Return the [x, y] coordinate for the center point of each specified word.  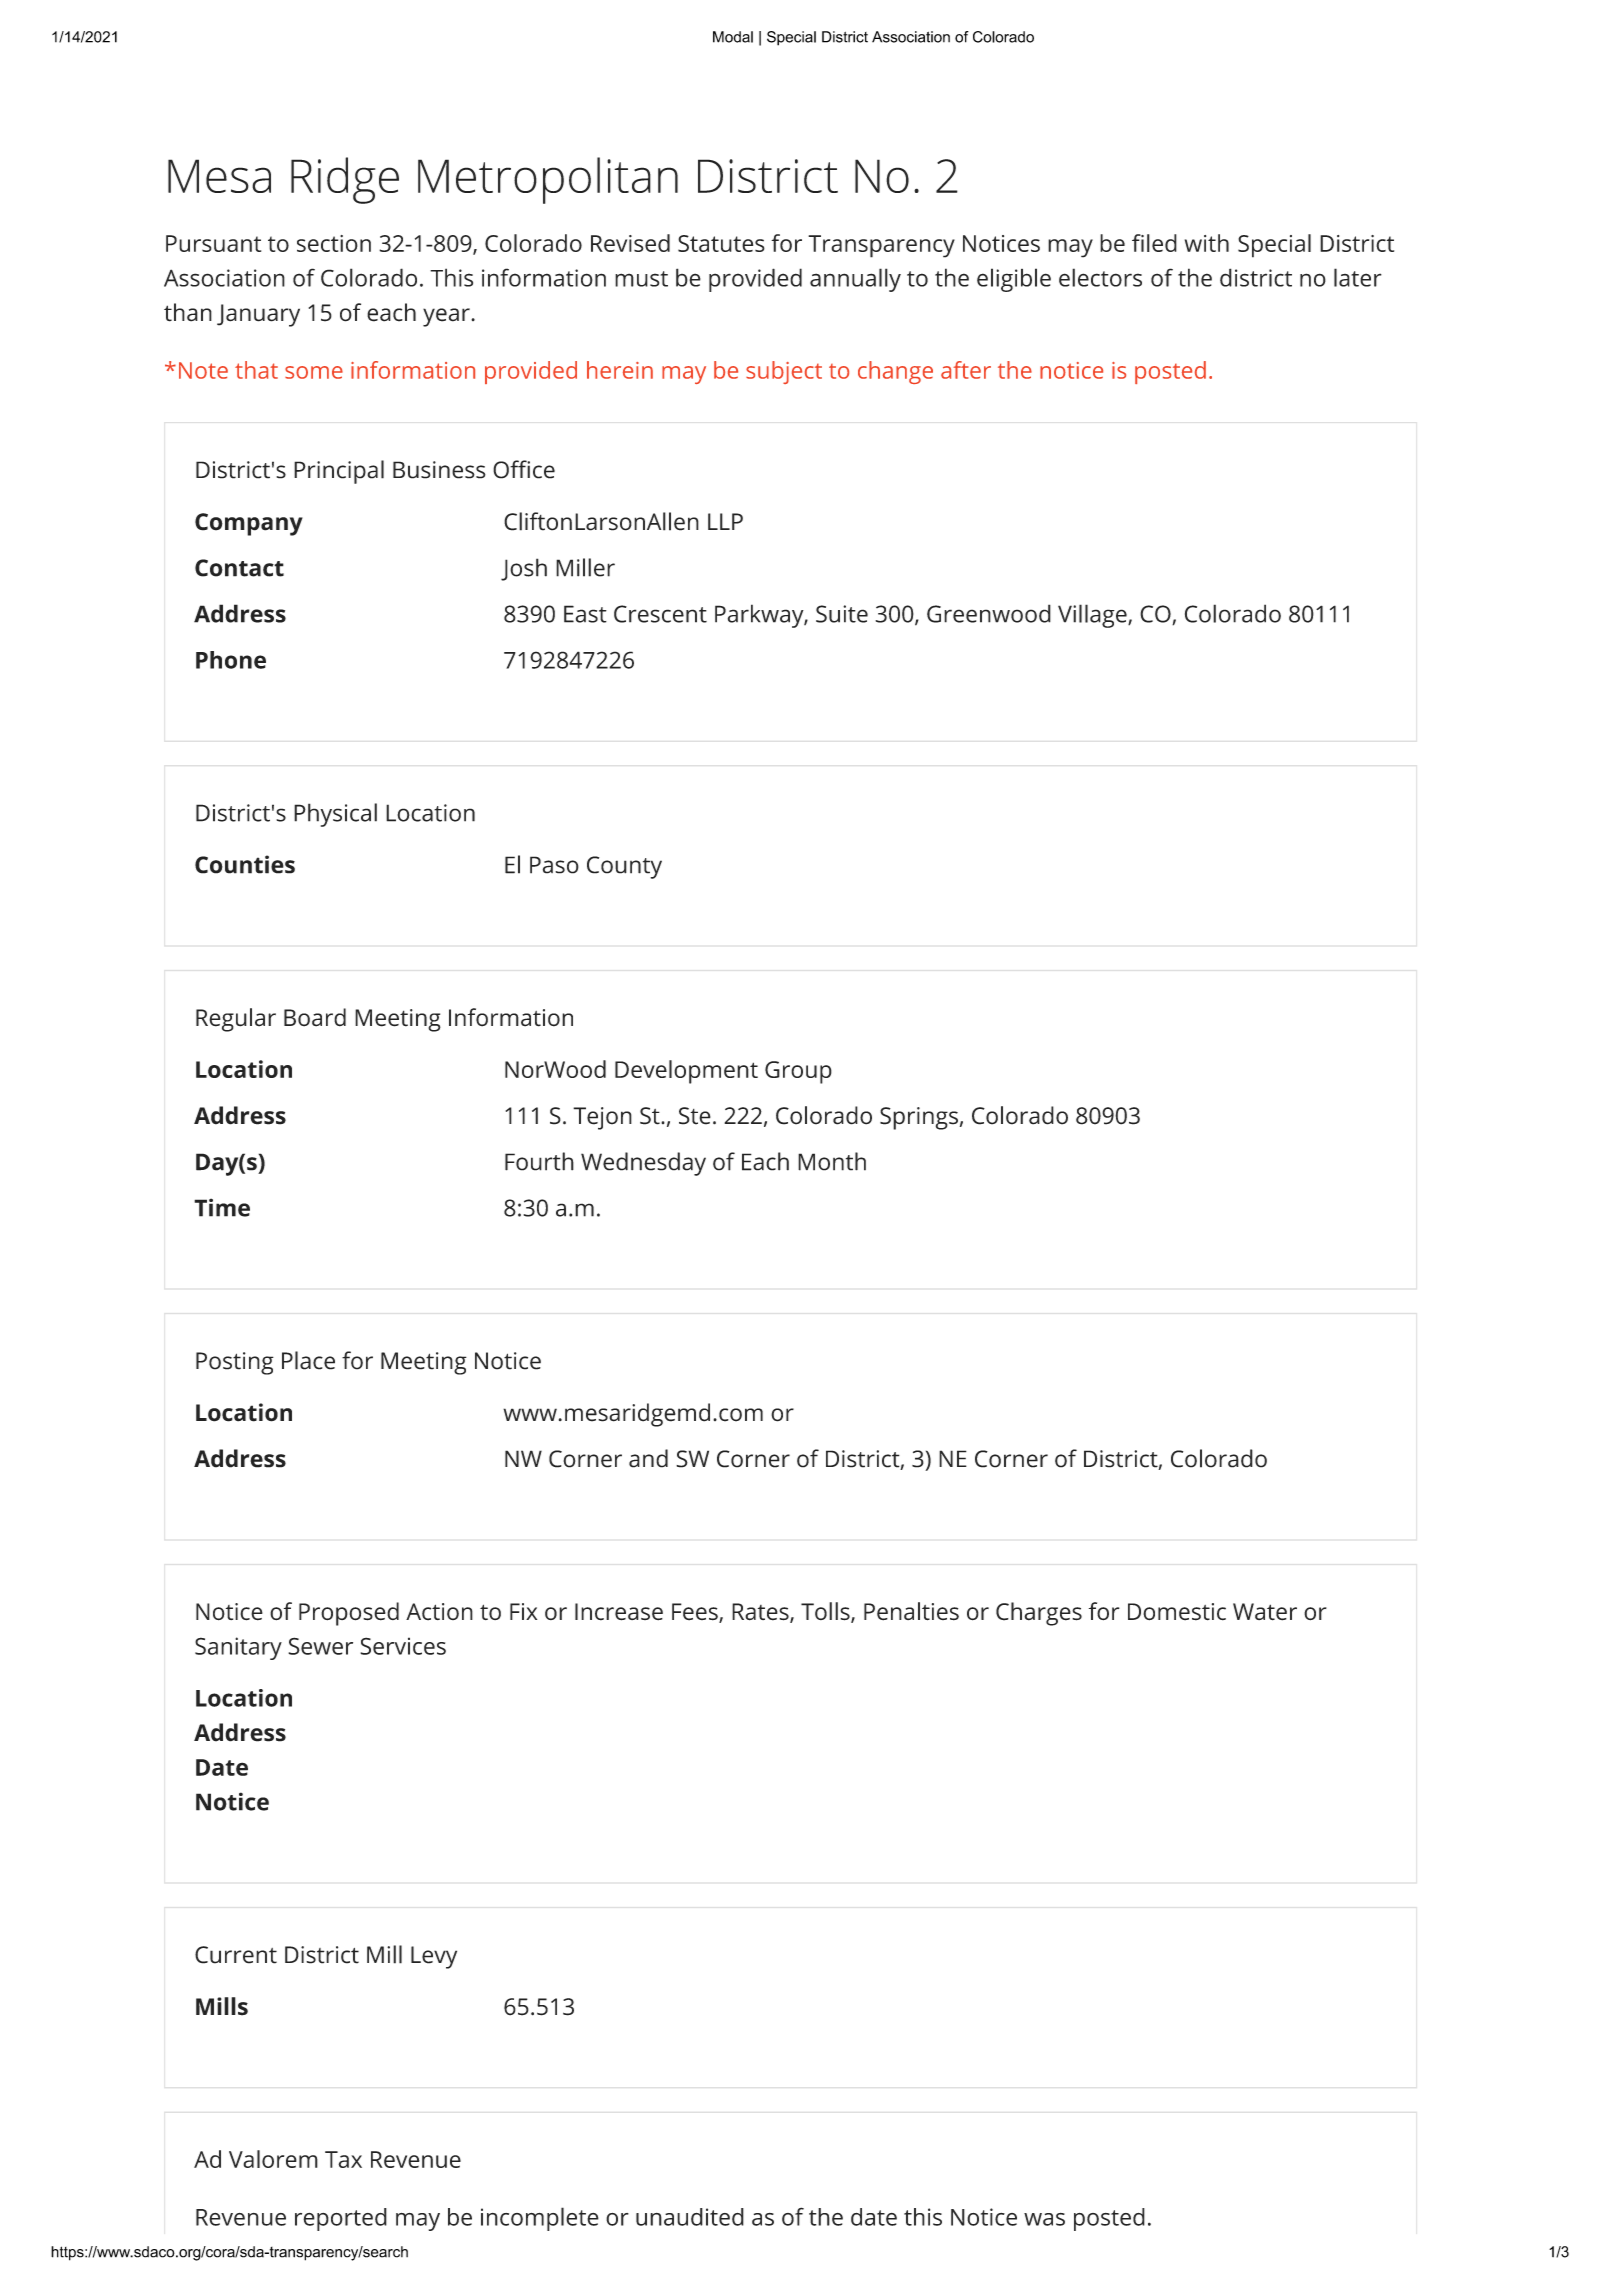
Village [1093, 616]
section [334, 243]
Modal [733, 37]
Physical [335, 815]
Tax [343, 2159]
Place [308, 1360]
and [648, 1458]
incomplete [540, 2219]
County [624, 867]
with [1207, 243]
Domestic [1177, 1612]
